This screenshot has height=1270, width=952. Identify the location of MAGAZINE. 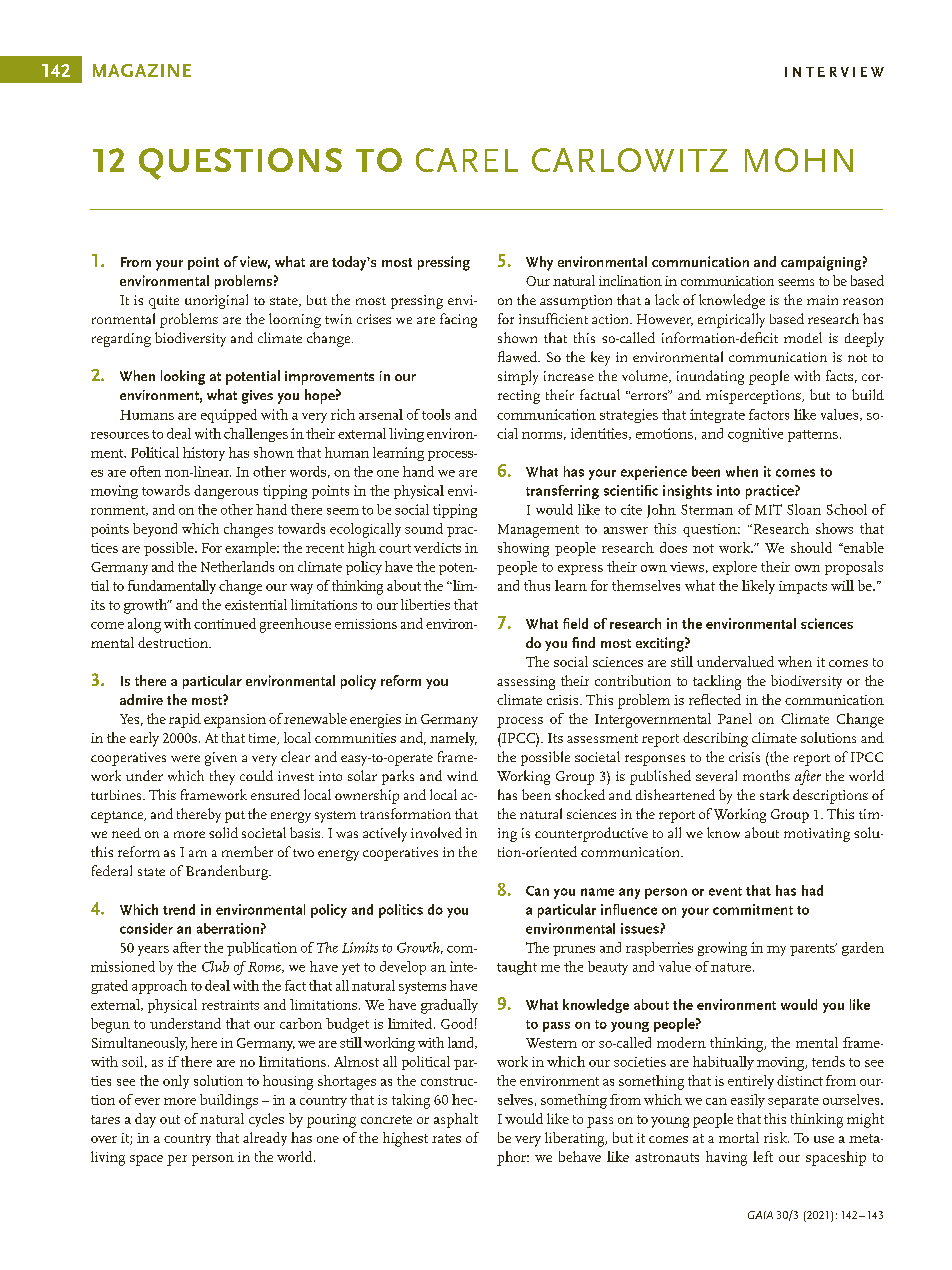
(142, 70).
